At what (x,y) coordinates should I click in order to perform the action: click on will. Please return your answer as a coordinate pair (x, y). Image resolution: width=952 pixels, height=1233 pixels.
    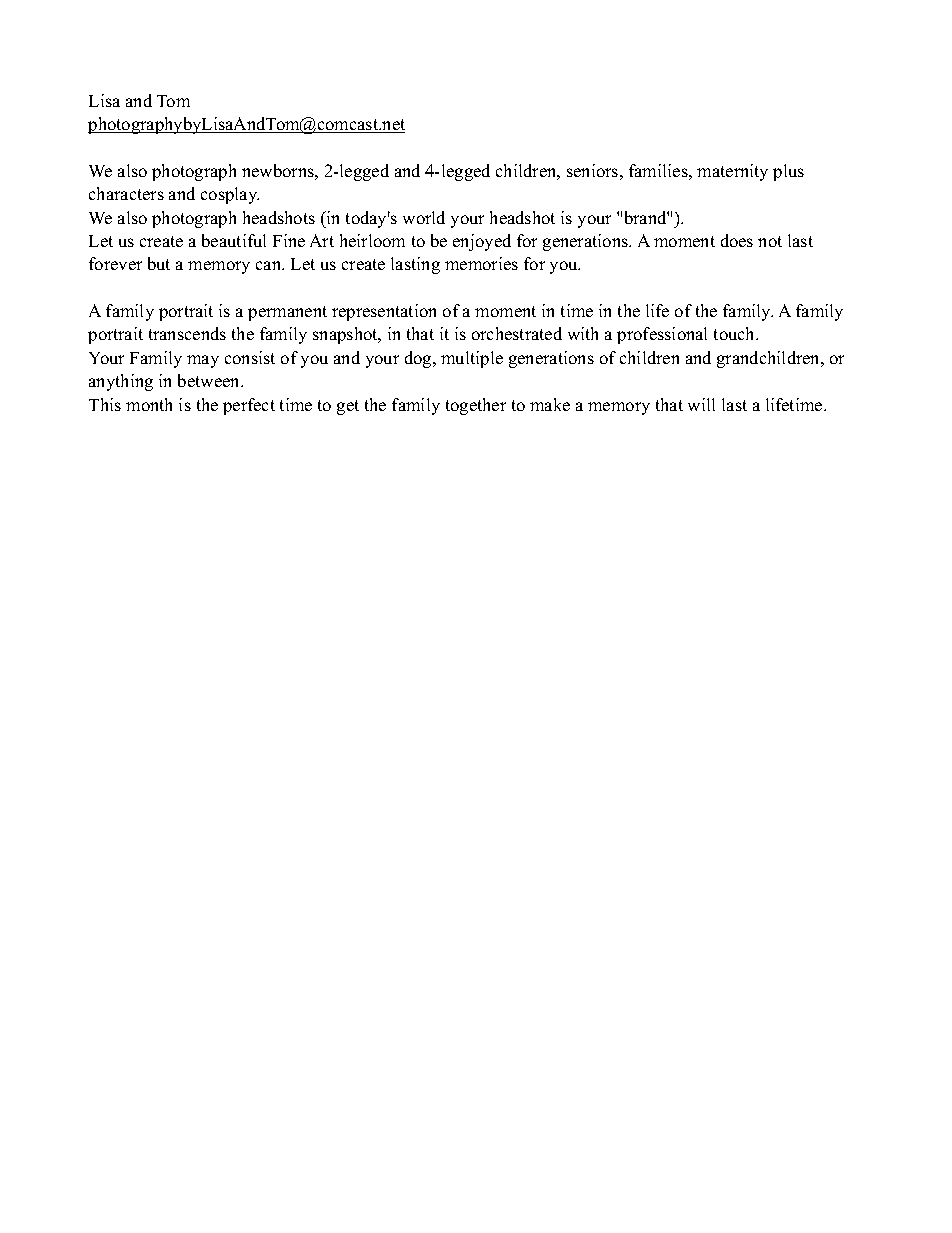
    Looking at the image, I should click on (701, 404).
